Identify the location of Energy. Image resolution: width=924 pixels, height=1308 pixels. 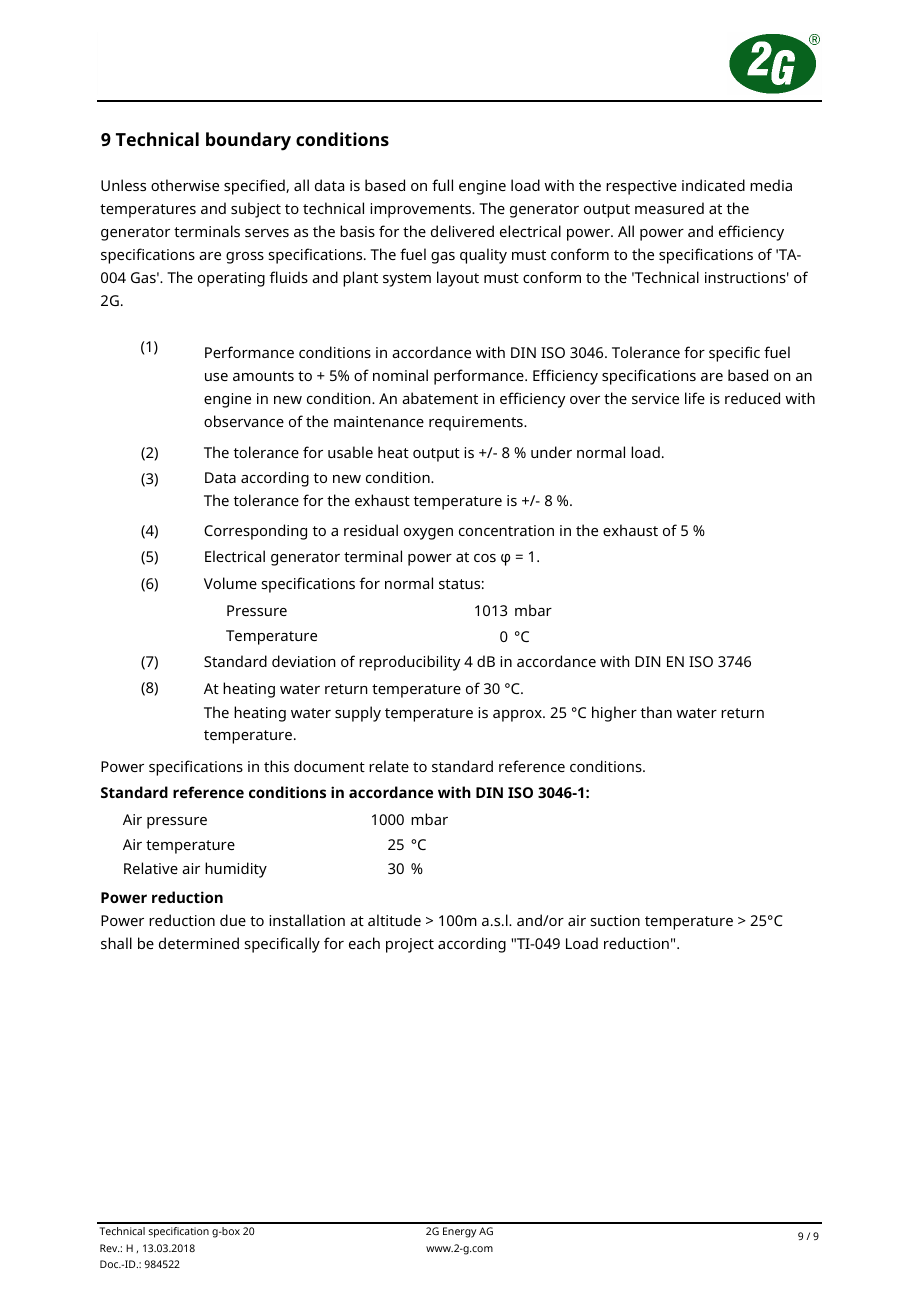
(459, 1232).
